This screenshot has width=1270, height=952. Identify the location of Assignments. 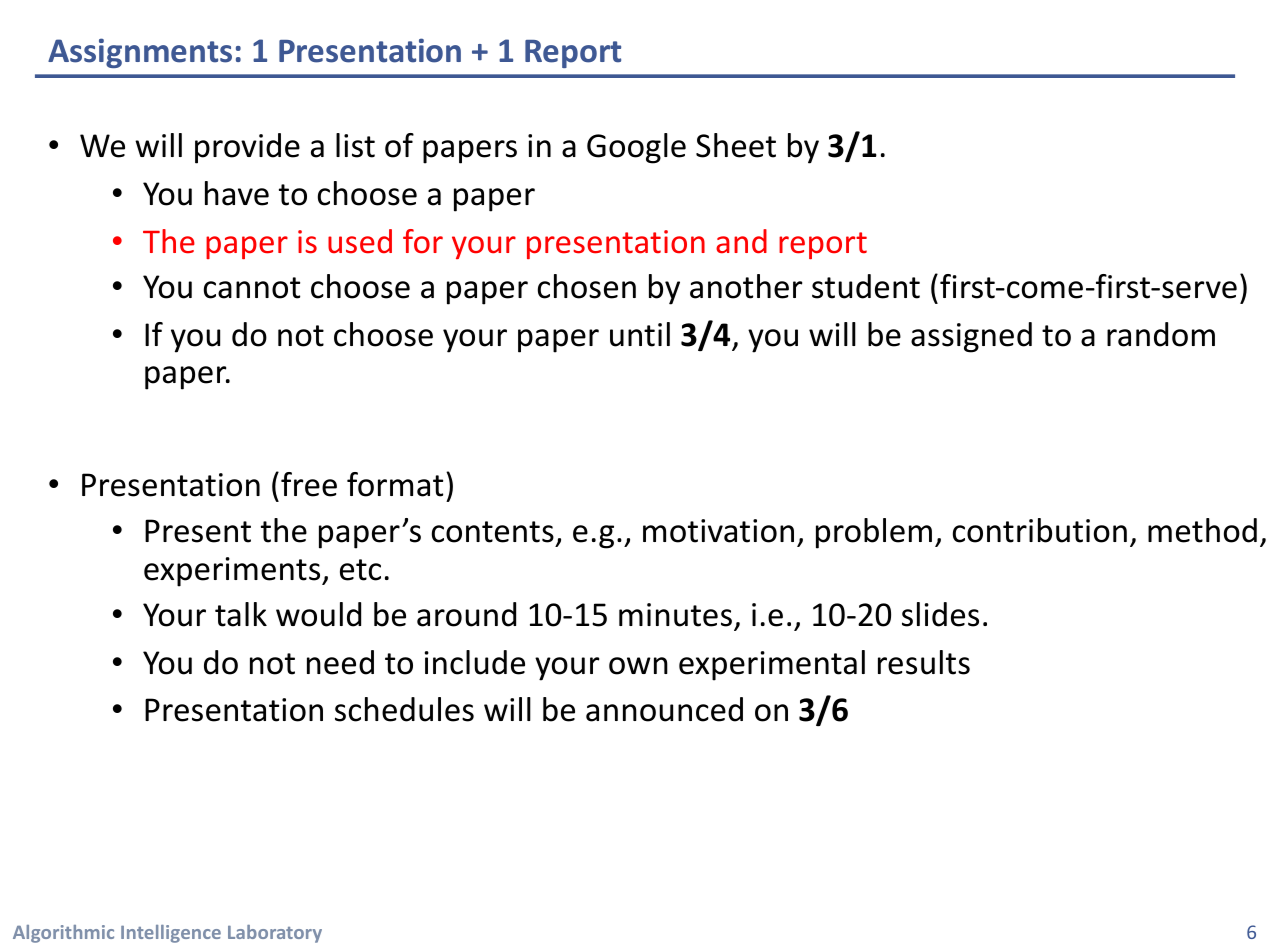
(140, 53).
